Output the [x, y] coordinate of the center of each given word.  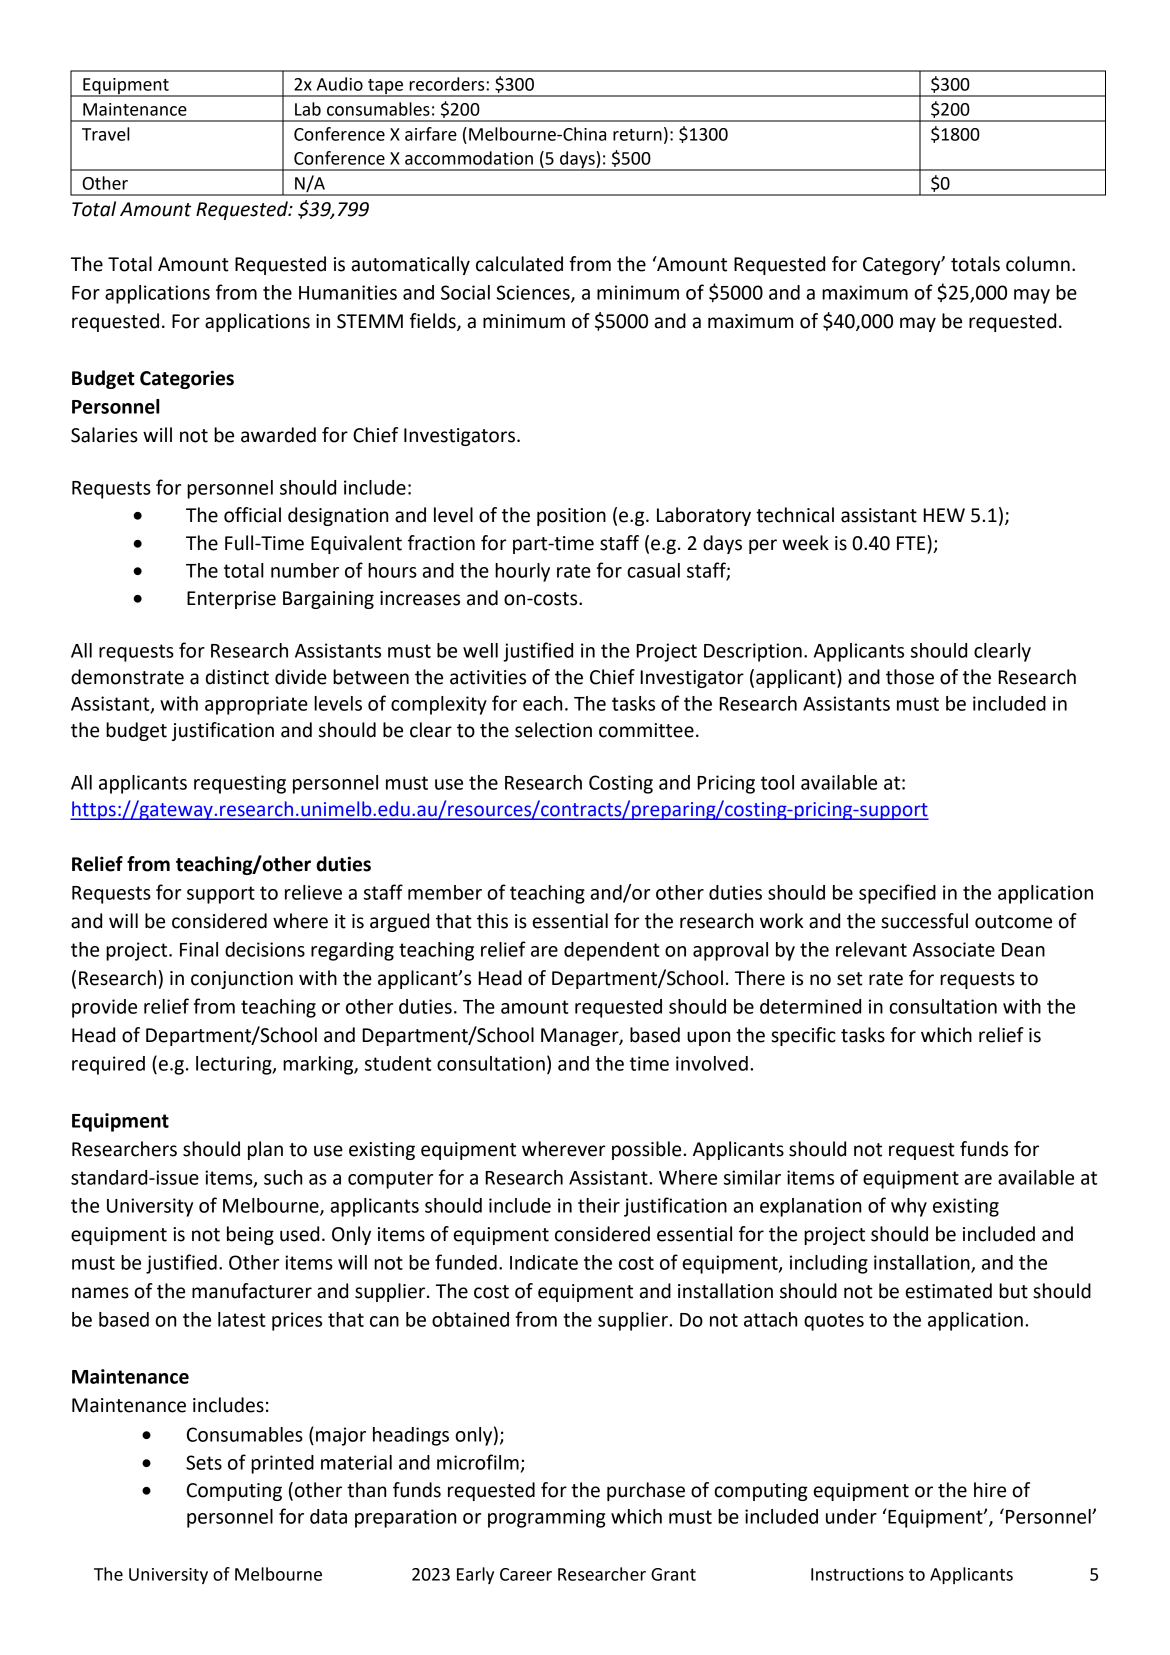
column [1038, 264]
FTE [912, 542]
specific [803, 1036]
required [108, 1065]
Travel [106, 134]
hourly [522, 572]
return [637, 135]
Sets [204, 1462]
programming [546, 1518]
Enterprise [231, 600]
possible [648, 1150]
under [851, 1516]
